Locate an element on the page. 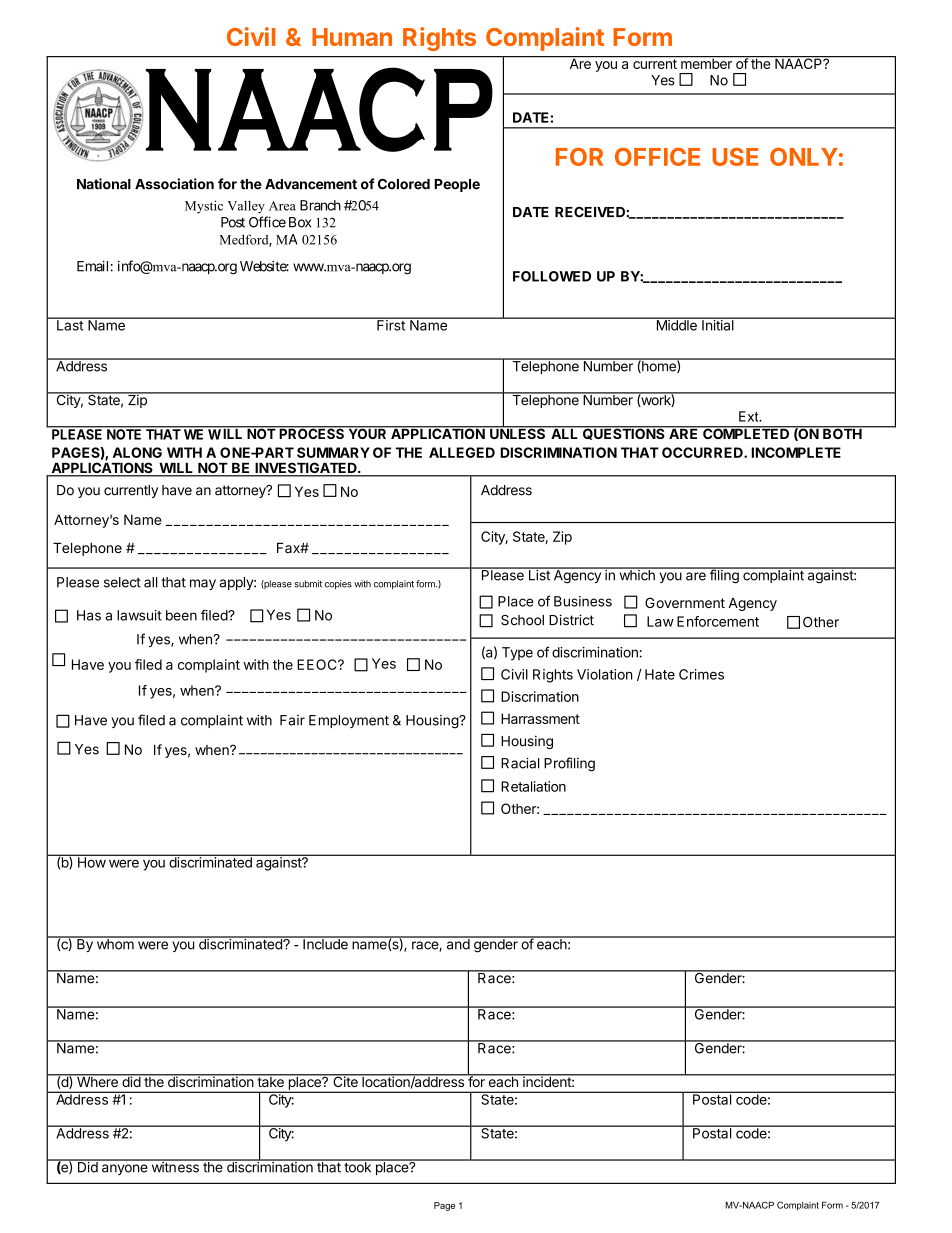 The image size is (952, 1233). Crimes is located at coordinates (701, 674).
